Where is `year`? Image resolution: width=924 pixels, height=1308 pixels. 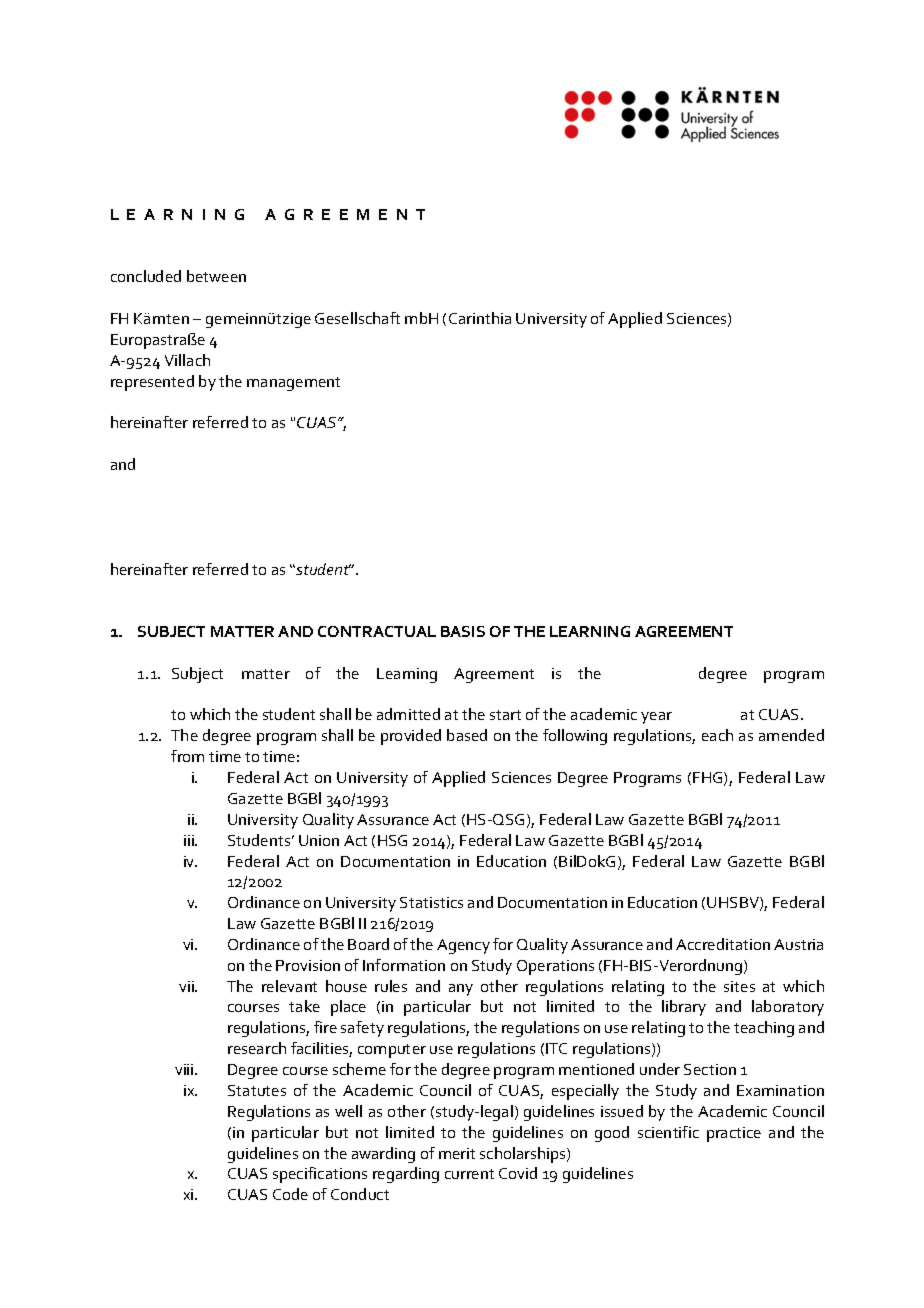
year is located at coordinates (656, 718).
